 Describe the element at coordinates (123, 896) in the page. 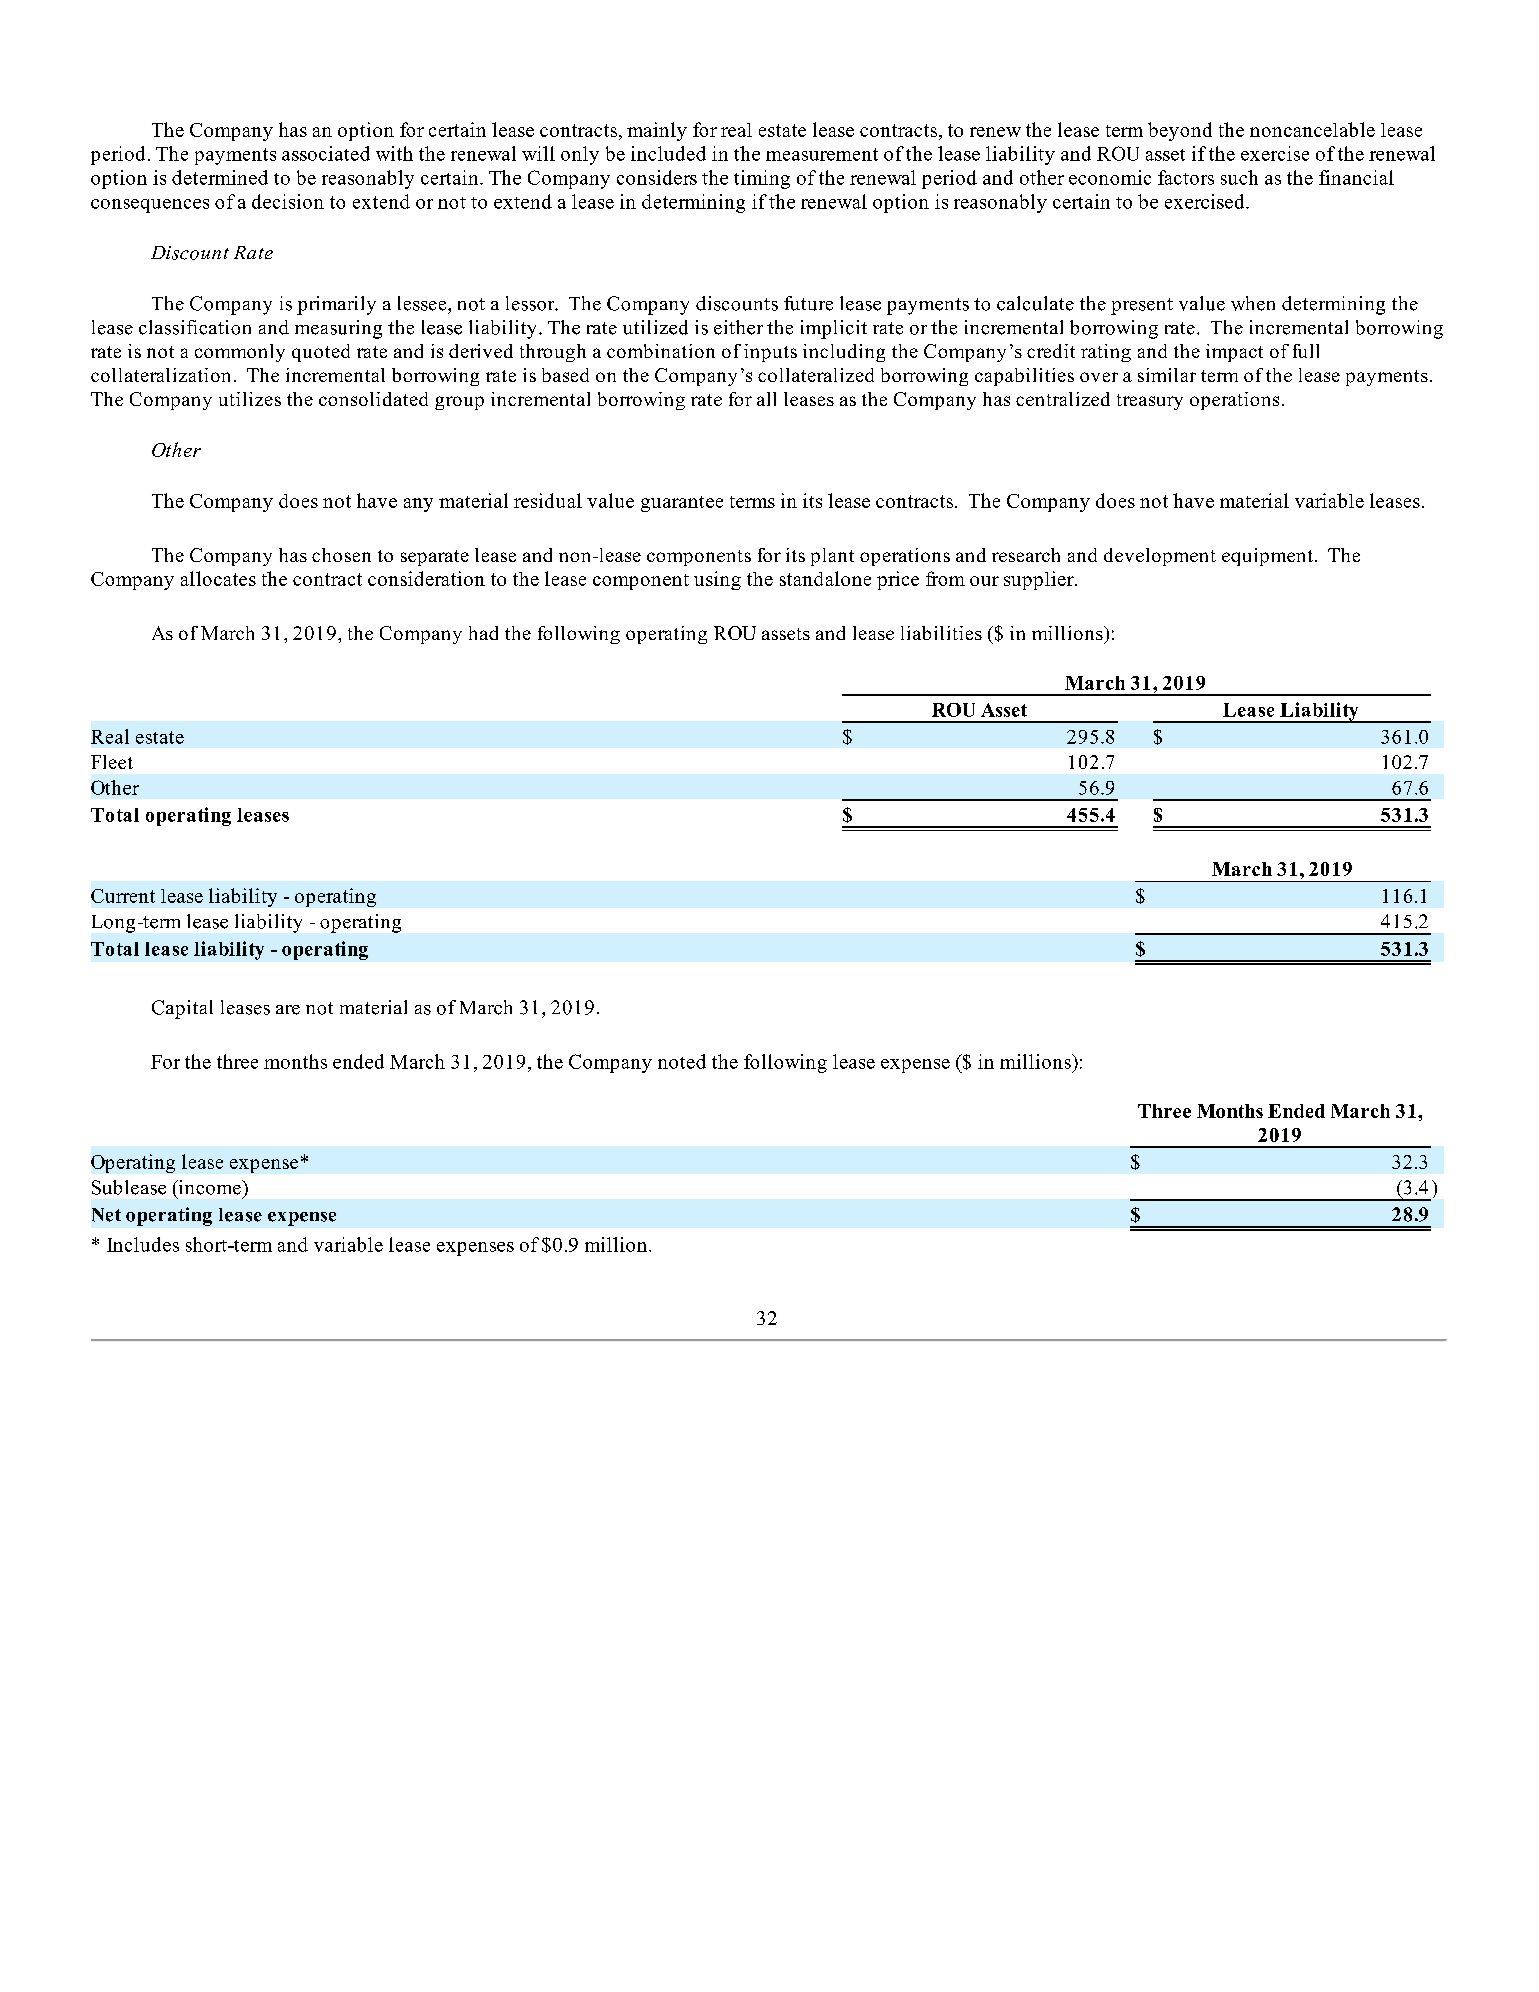

I see `Current` at that location.
